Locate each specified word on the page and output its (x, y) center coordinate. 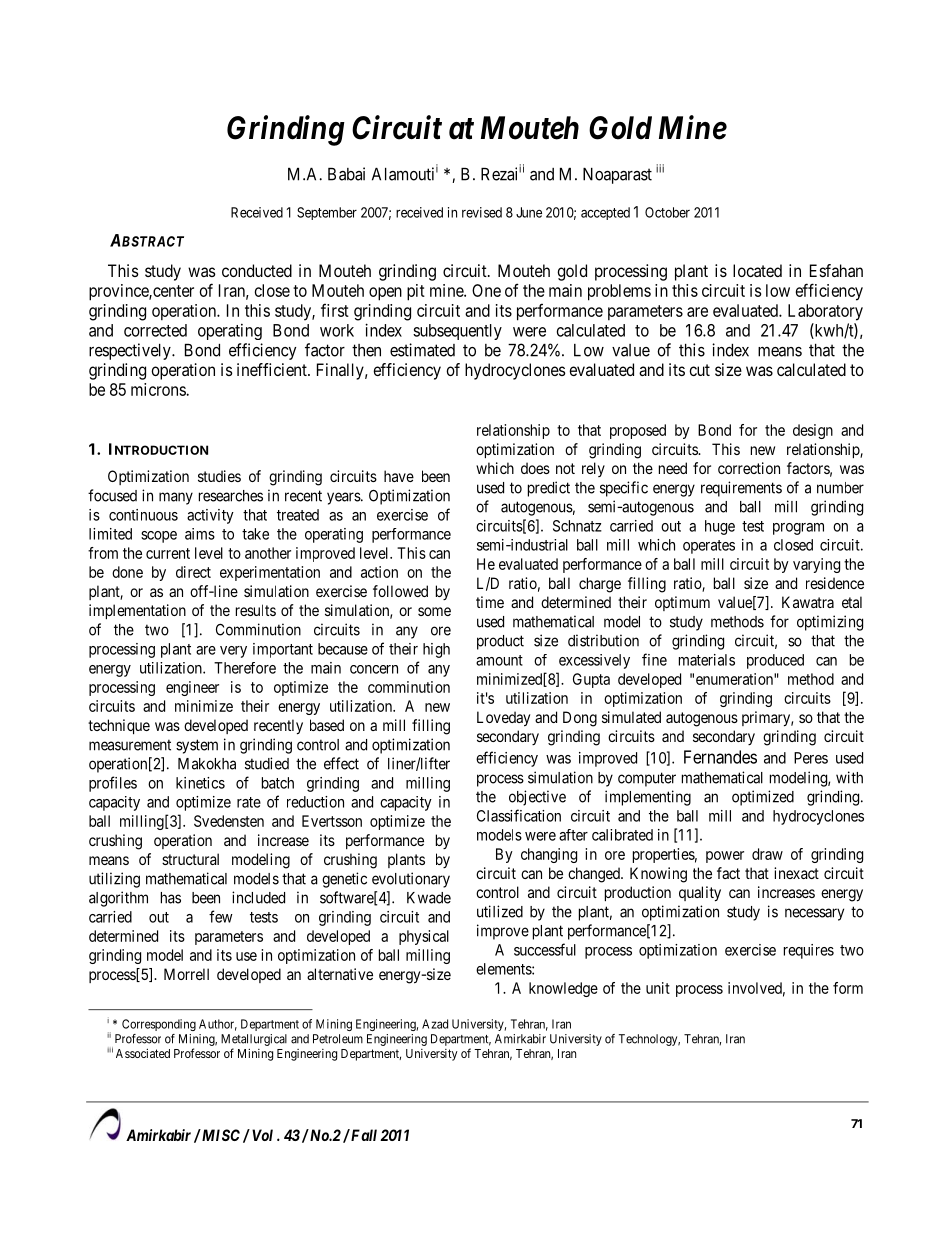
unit (658, 988)
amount (499, 660)
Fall (363, 1135)
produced (775, 661)
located (757, 270)
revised (482, 212)
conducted (257, 270)
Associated (143, 1053)
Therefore (245, 668)
